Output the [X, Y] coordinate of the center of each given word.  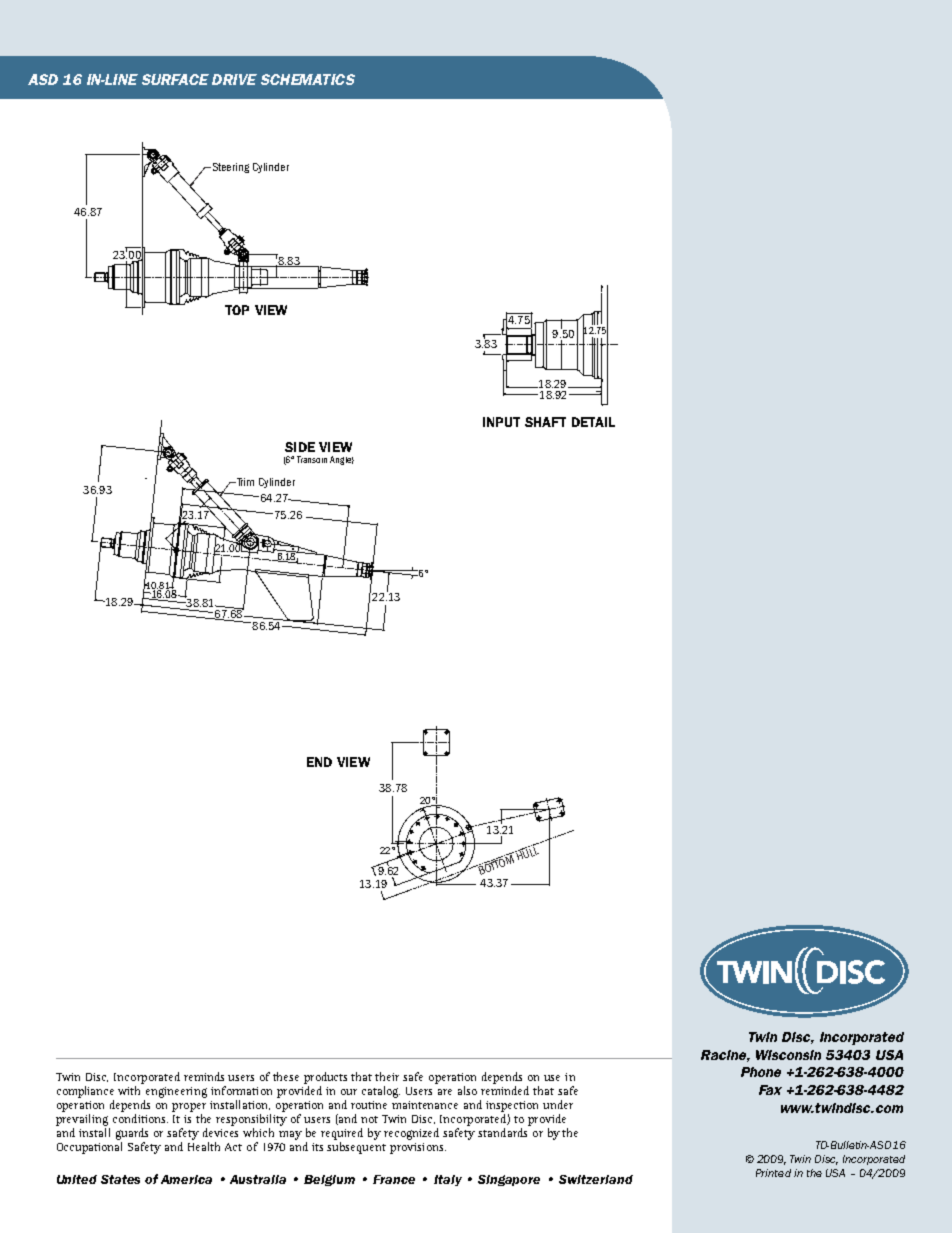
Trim [244, 482]
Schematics [308, 79]
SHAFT [545, 422]
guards [132, 1134]
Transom [312, 459]
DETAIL [593, 422]
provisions [418, 1148]
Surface [175, 79]
